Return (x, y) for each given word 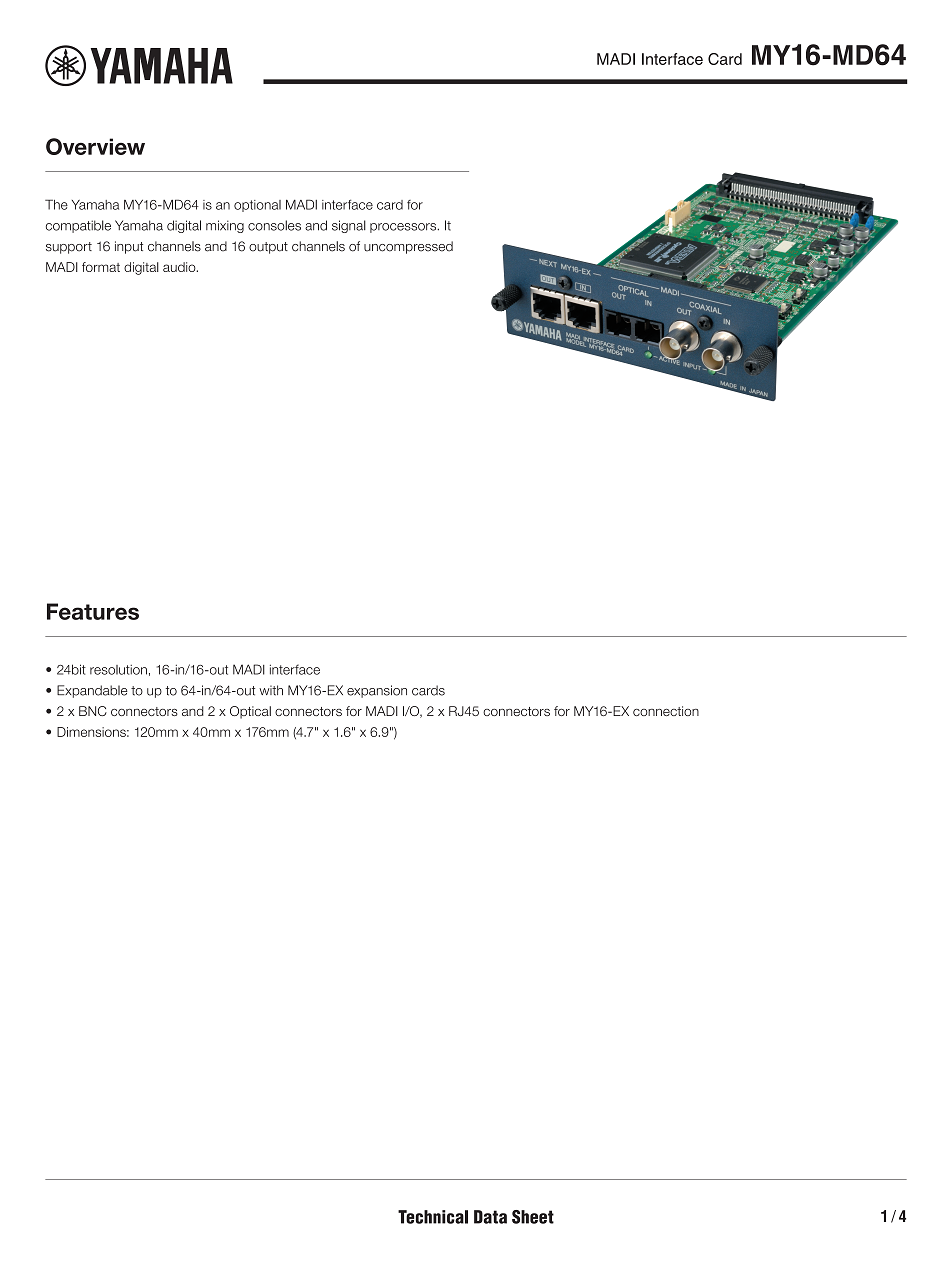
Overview (95, 146)
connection (666, 711)
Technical (433, 1217)
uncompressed (408, 247)
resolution (118, 670)
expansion (377, 691)
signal (349, 226)
